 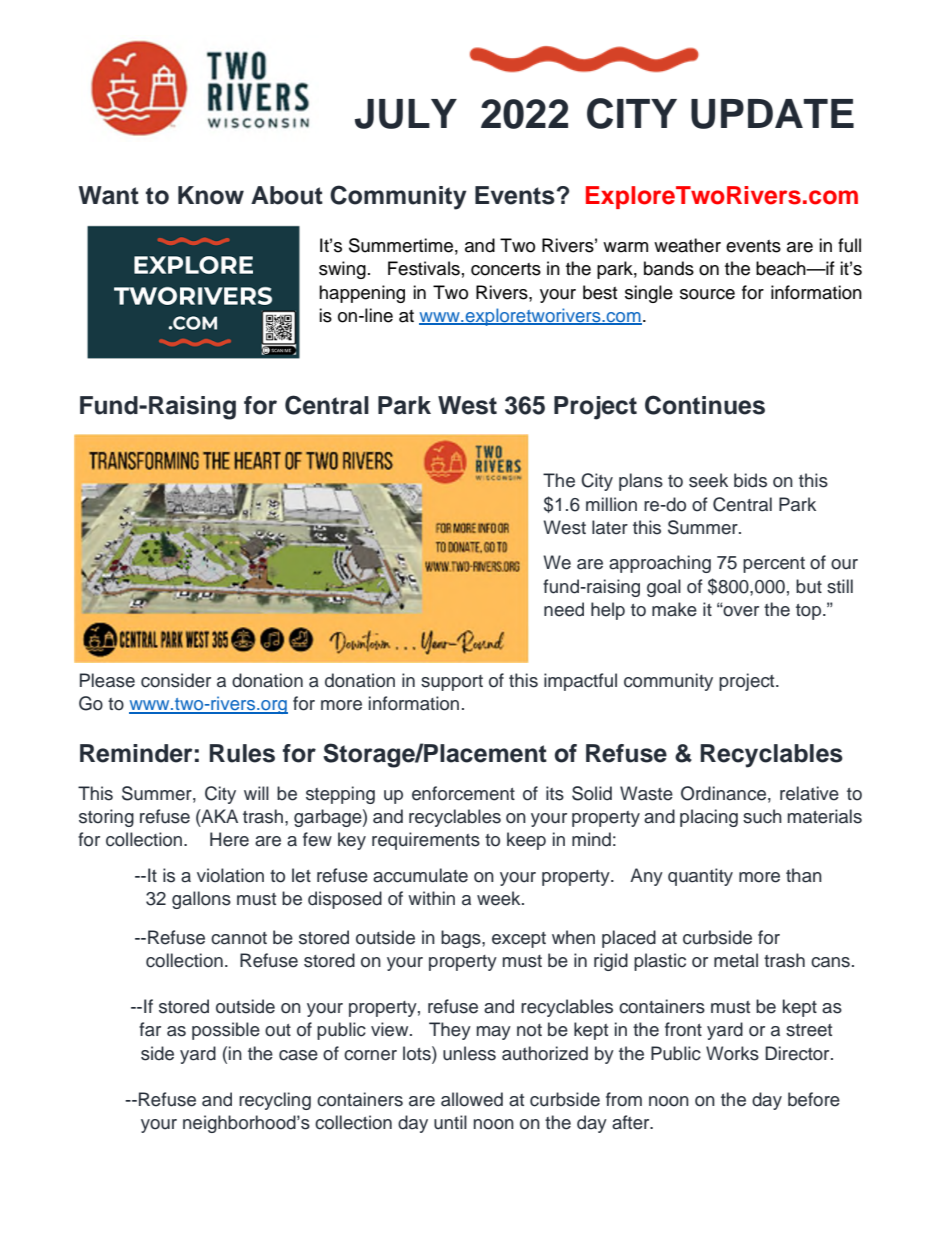 I want to click on Rules, so click(x=242, y=753).
